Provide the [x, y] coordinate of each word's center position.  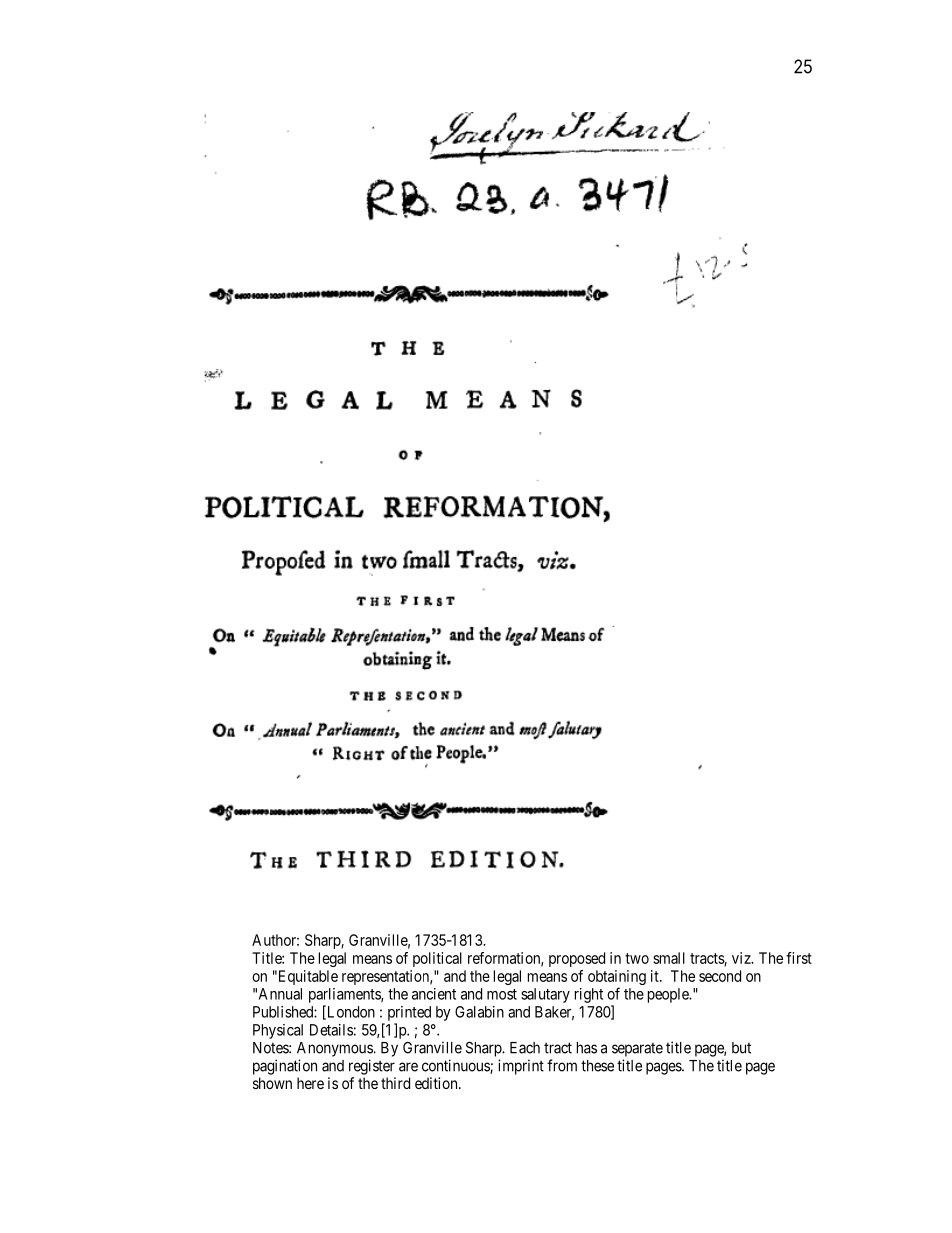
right [589, 995]
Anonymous [335, 1049]
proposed [577, 959]
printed [409, 1013]
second [720, 976]
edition [437, 1083]
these [597, 1066]
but [741, 1048]
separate [637, 1049]
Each [525, 1048]
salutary [545, 995]
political [437, 959]
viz [742, 958]
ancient [434, 994]
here [310, 1083]
